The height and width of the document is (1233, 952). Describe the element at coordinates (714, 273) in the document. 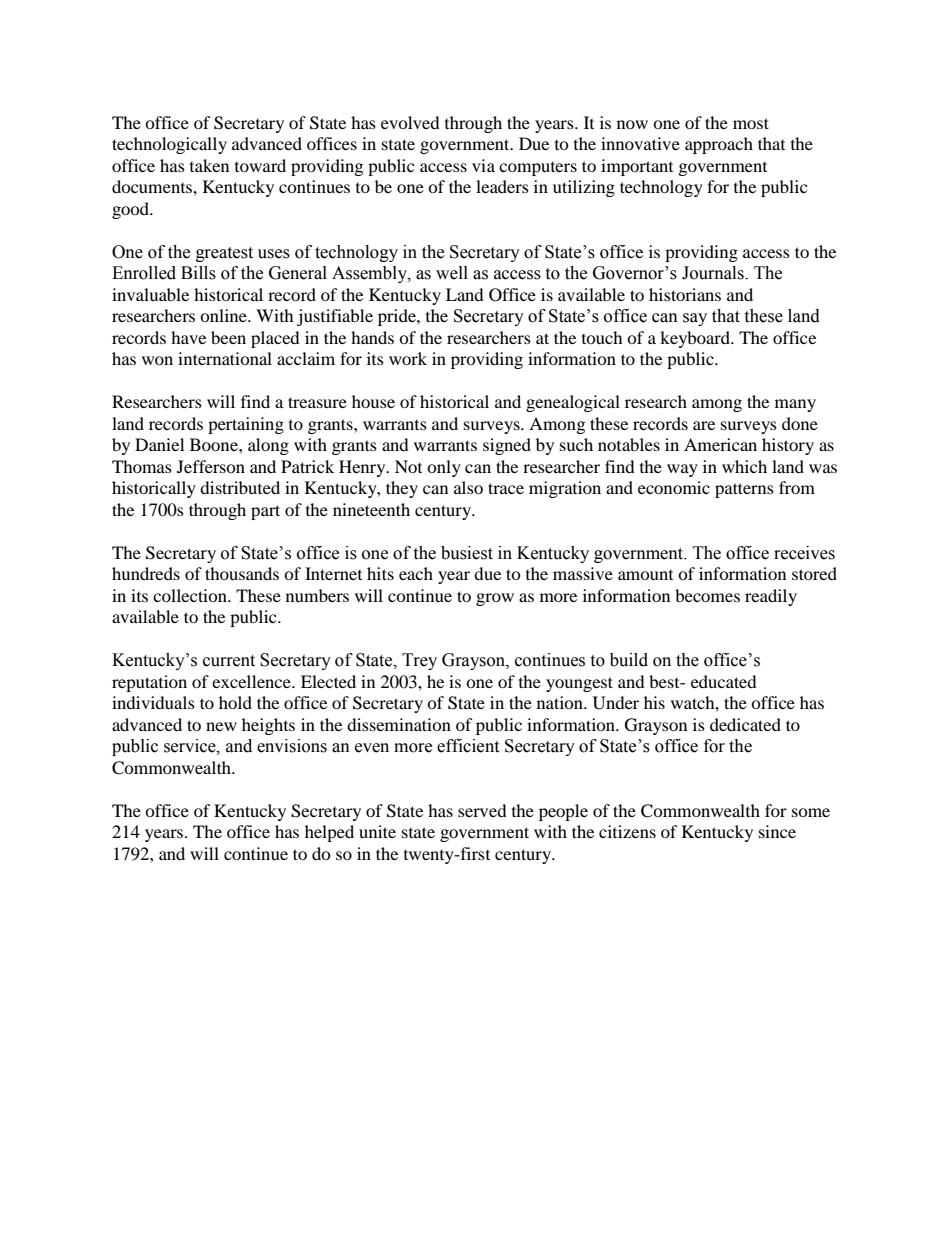

I see `Journals` at that location.
